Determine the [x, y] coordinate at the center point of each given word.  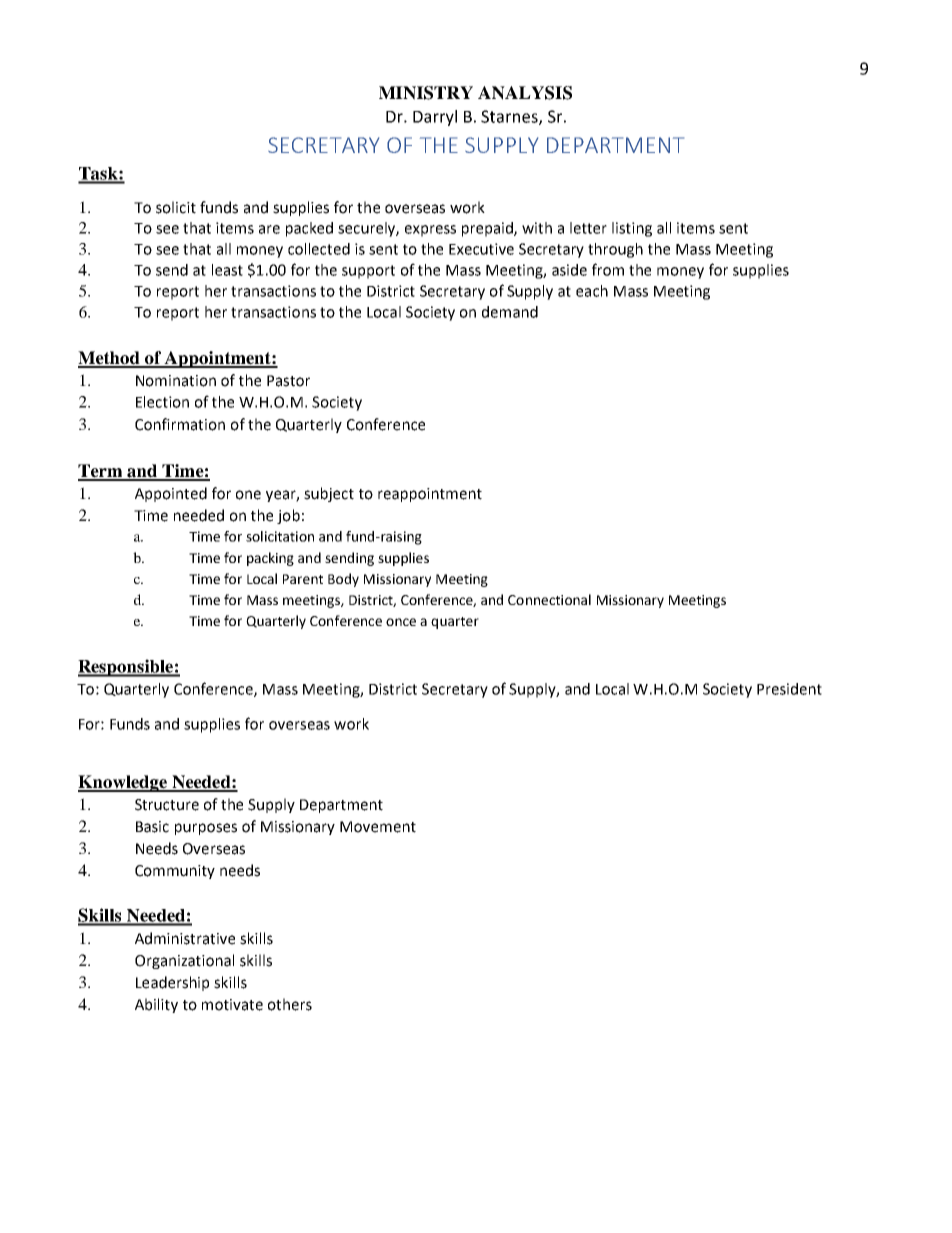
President [789, 689]
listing [632, 229]
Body [343, 580]
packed [309, 229]
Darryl [435, 118]
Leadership [172, 983]
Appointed [171, 494]
